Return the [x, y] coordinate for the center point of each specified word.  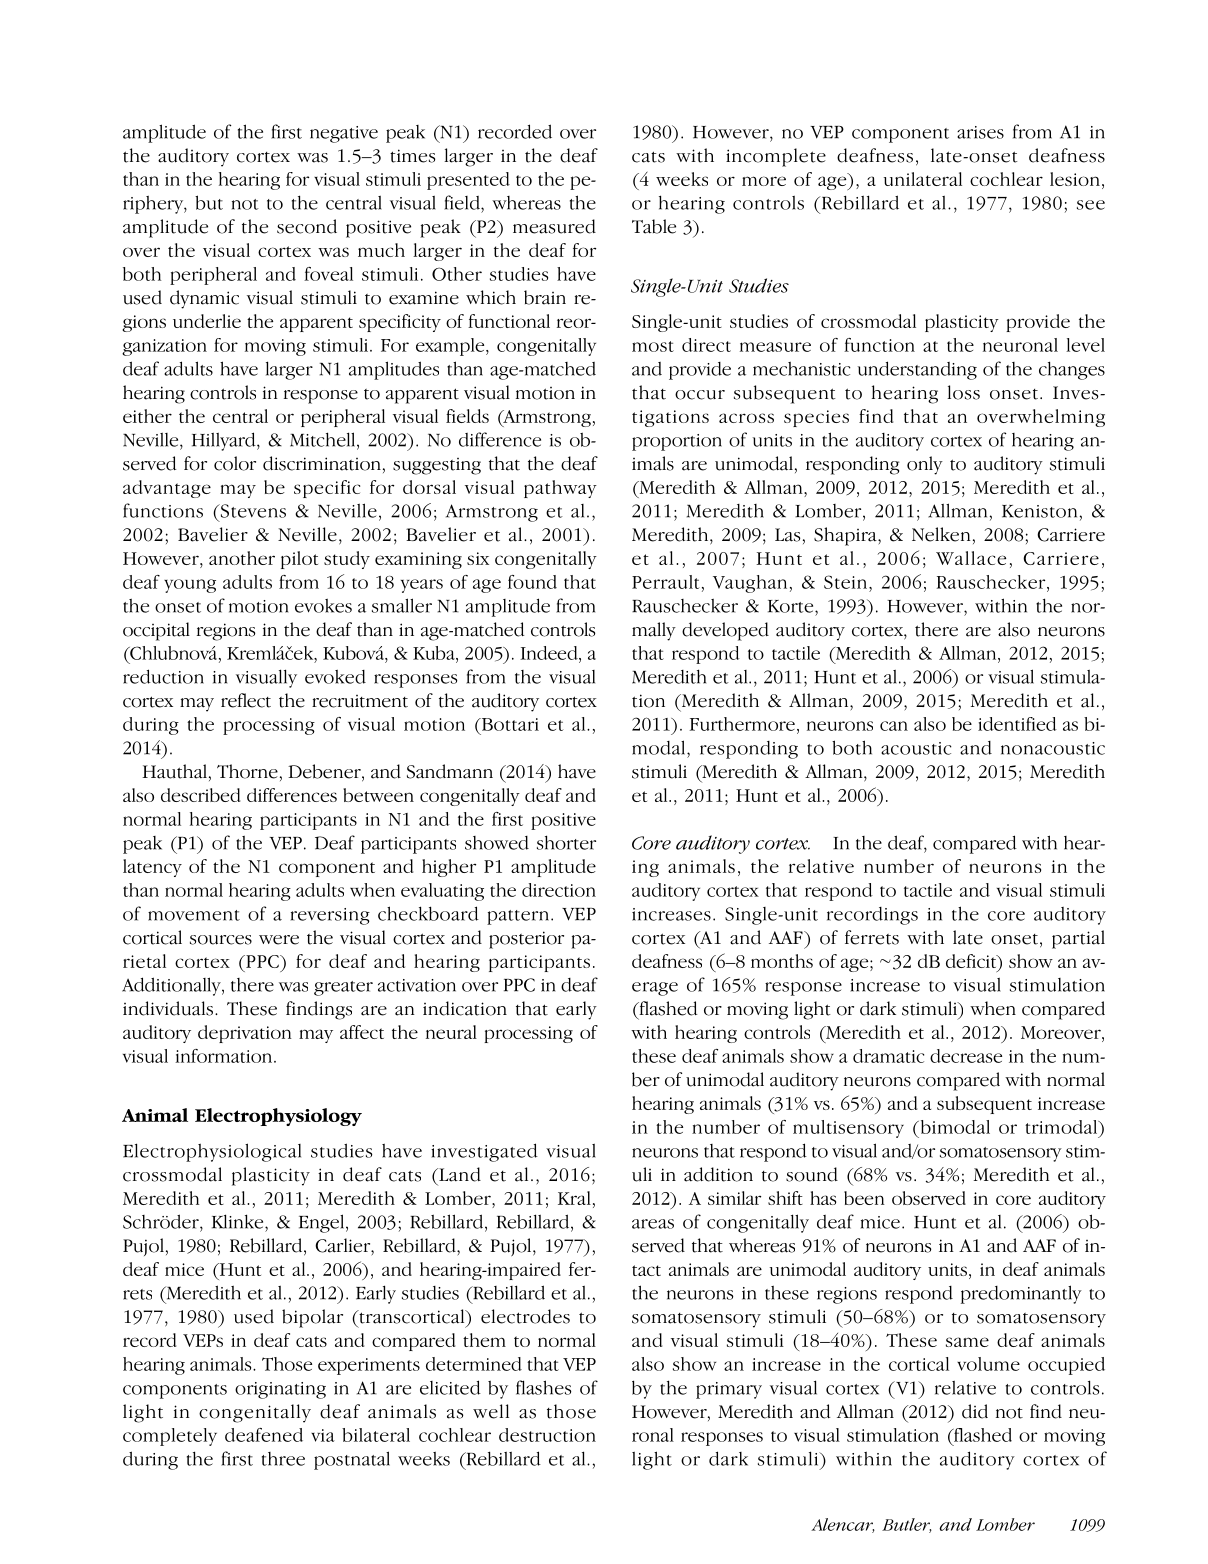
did [975, 1411]
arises [980, 132]
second [307, 226]
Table [654, 226]
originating [280, 1390]
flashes [543, 1387]
